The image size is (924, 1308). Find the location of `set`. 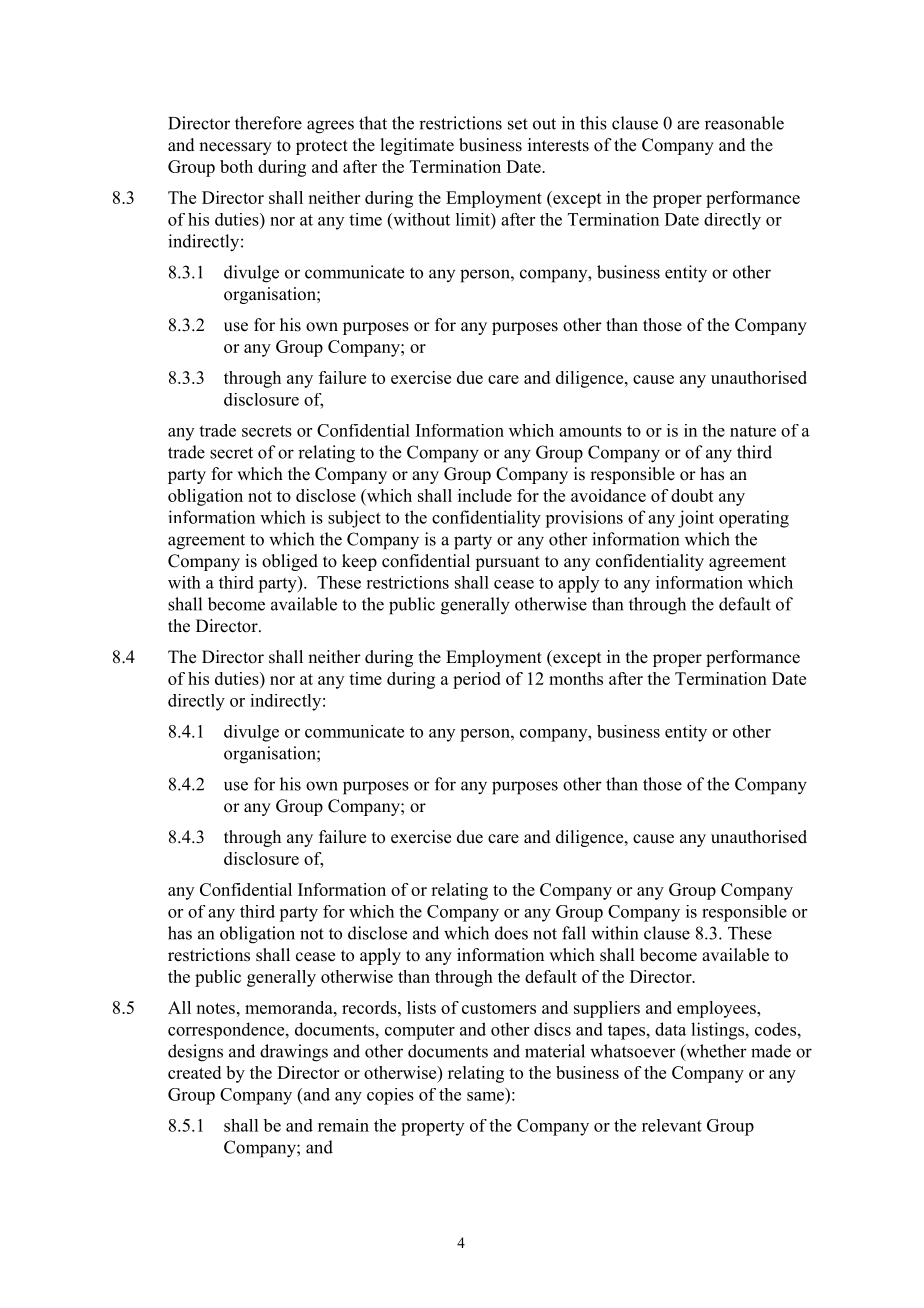

set is located at coordinates (518, 124).
